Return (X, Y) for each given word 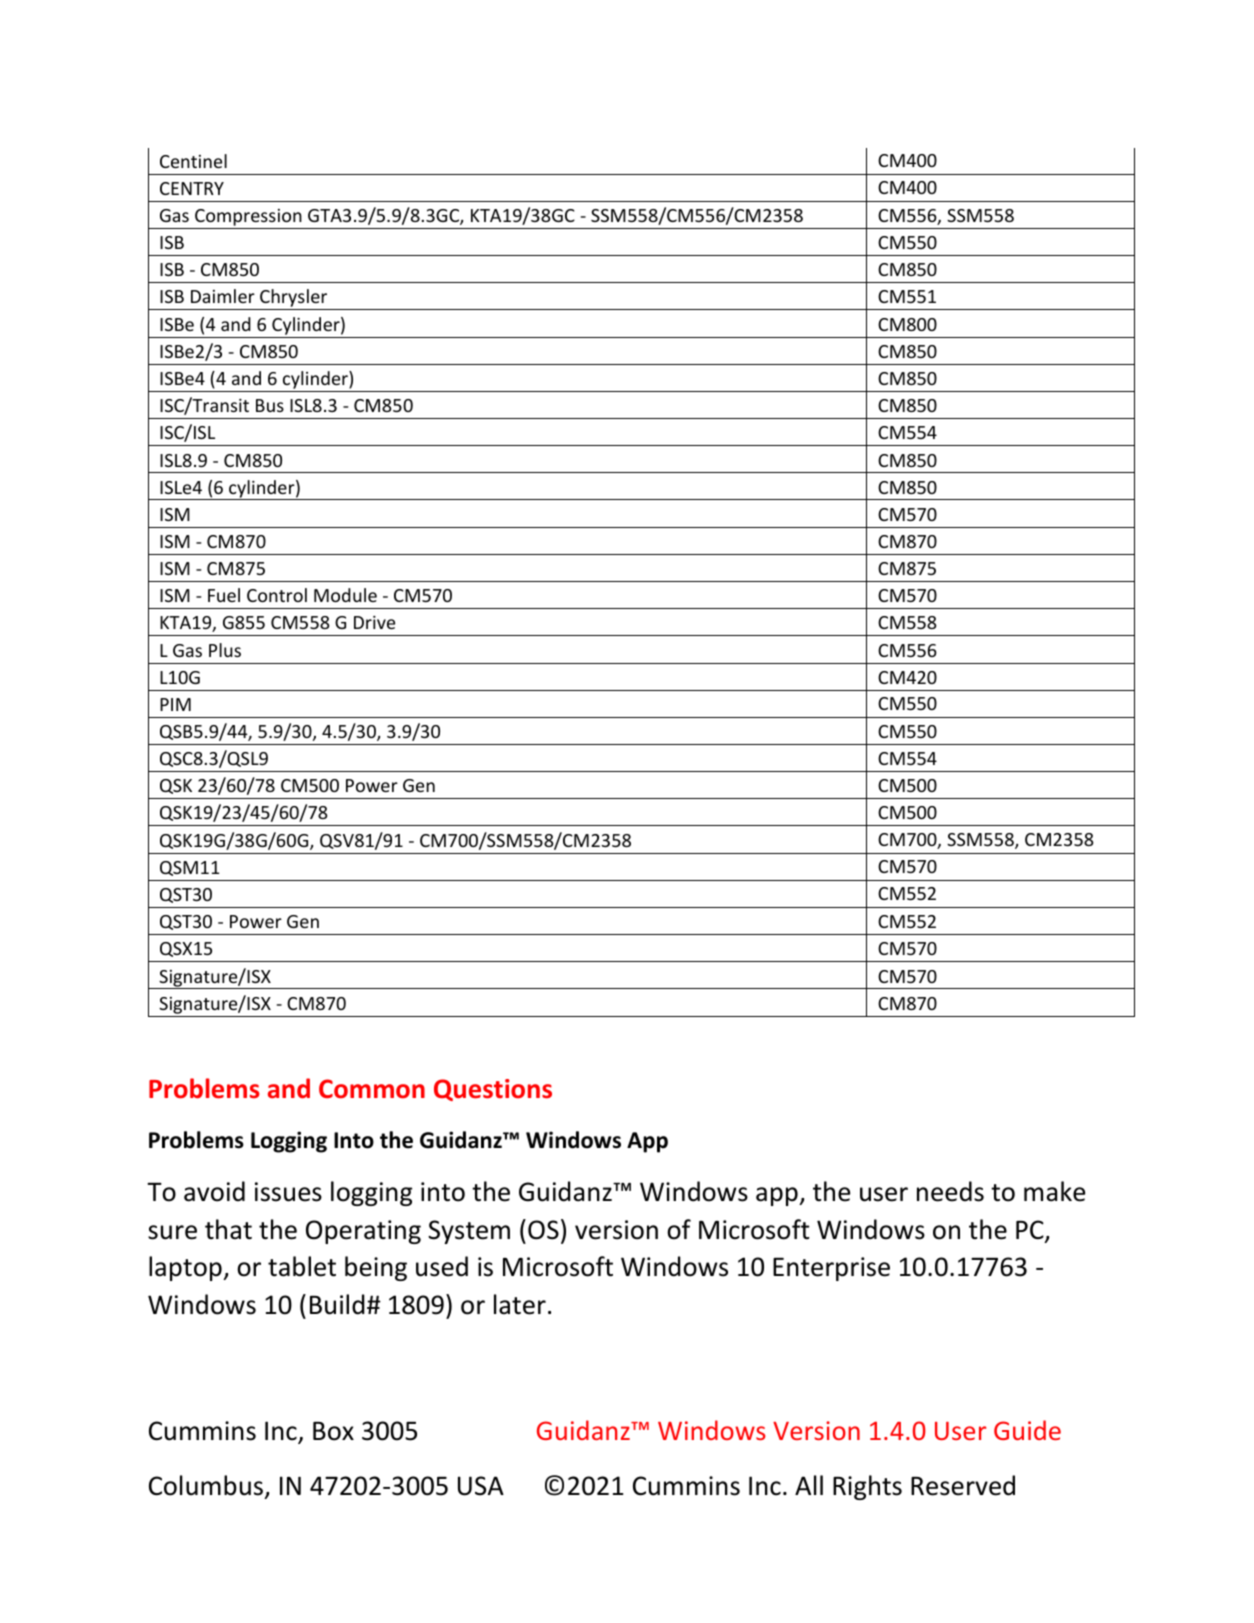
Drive (374, 622)
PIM (175, 704)
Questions (493, 1090)
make (1054, 1191)
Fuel (224, 595)
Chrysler (294, 299)
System (469, 1232)
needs (950, 1191)
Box (333, 1431)
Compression (248, 219)
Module (345, 595)
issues (288, 1192)
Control (277, 595)
